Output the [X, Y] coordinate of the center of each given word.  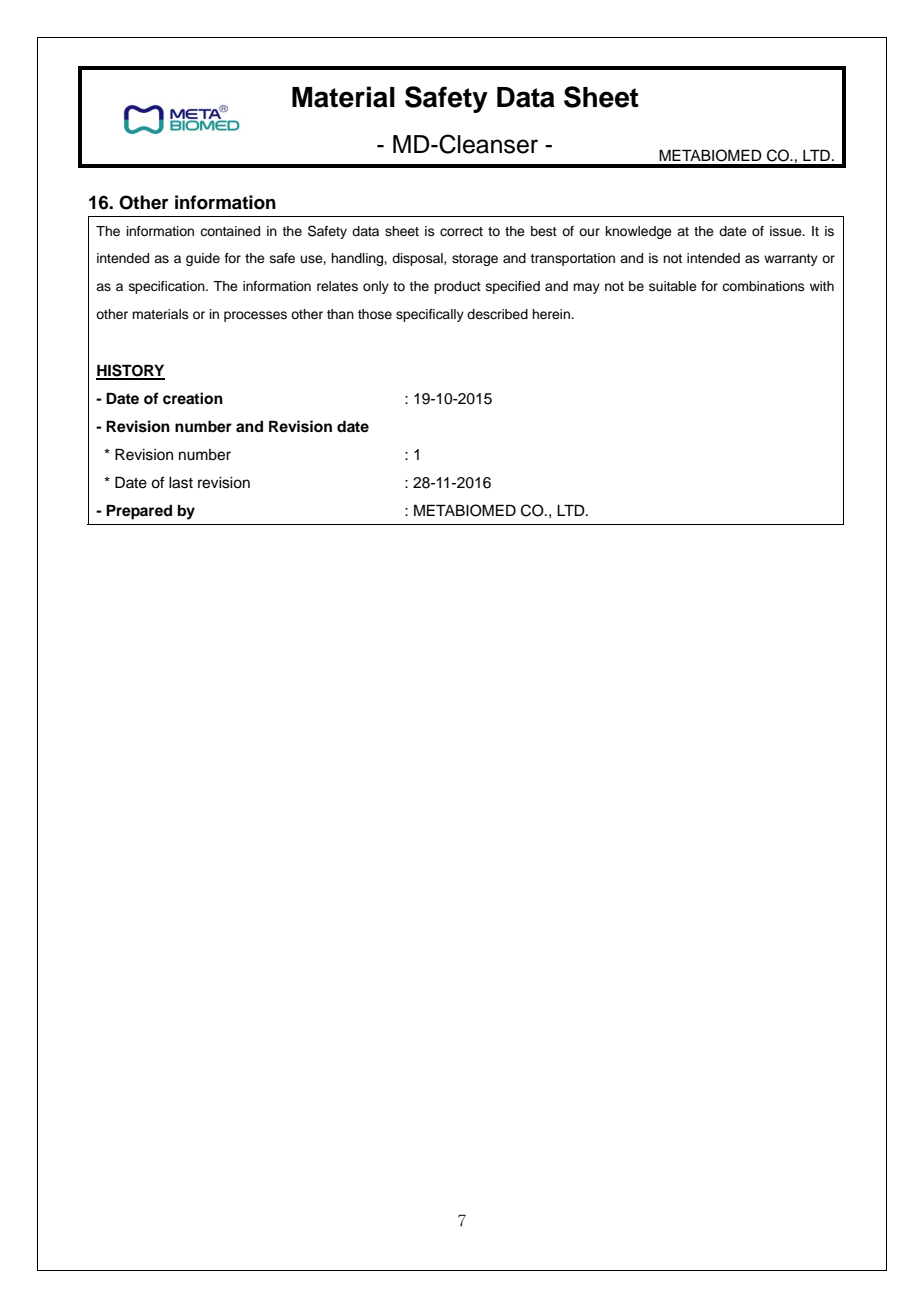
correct [461, 231]
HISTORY [130, 371]
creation [193, 398]
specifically [430, 315]
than [340, 314]
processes [255, 316]
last [181, 483]
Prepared [139, 512]
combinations [763, 286]
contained [230, 231]
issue [787, 231]
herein [552, 314]
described [497, 314]
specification [168, 287]
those [375, 314]
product [457, 287]
